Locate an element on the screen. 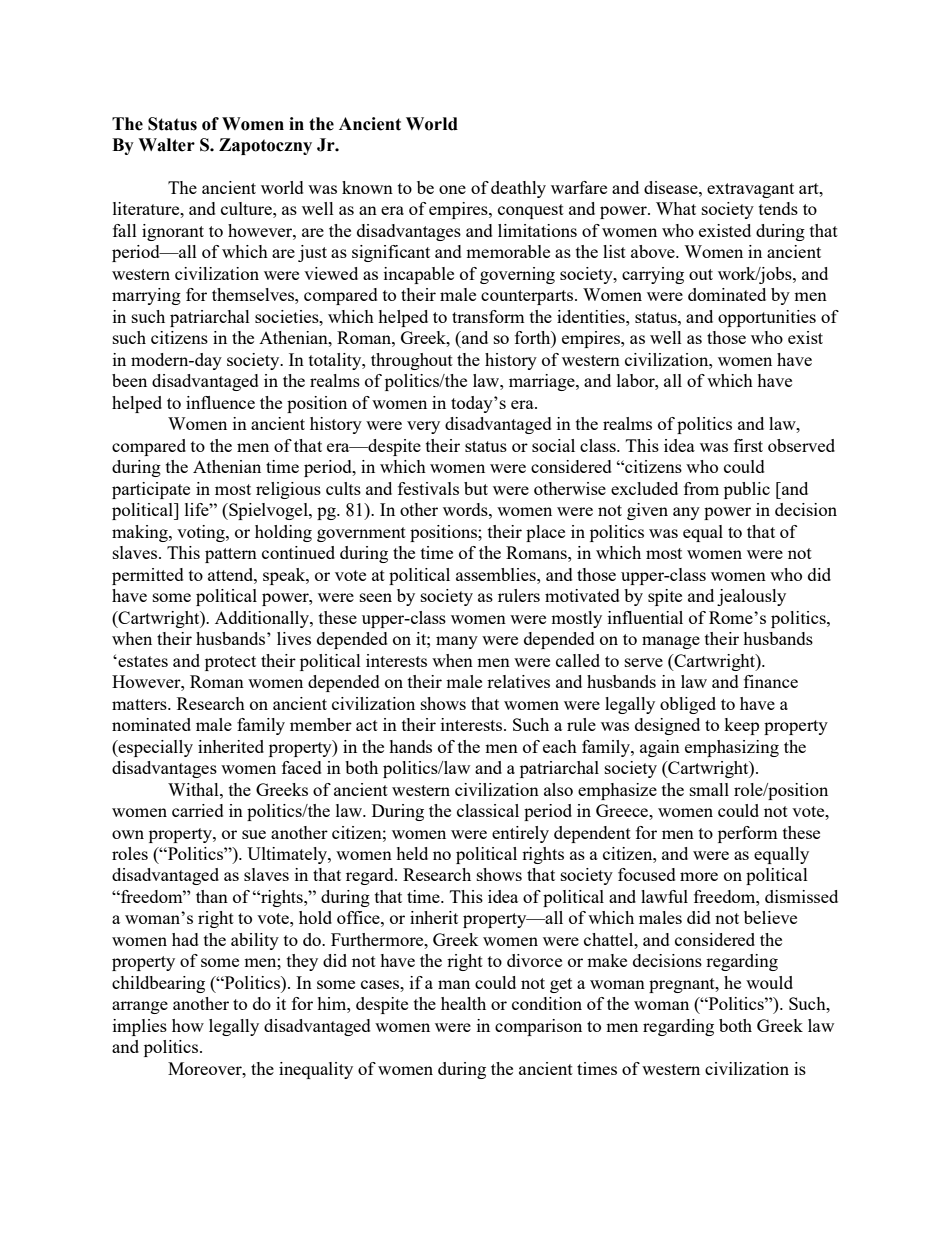 The height and width of the screenshot is (1233, 952). one is located at coordinates (452, 189).
